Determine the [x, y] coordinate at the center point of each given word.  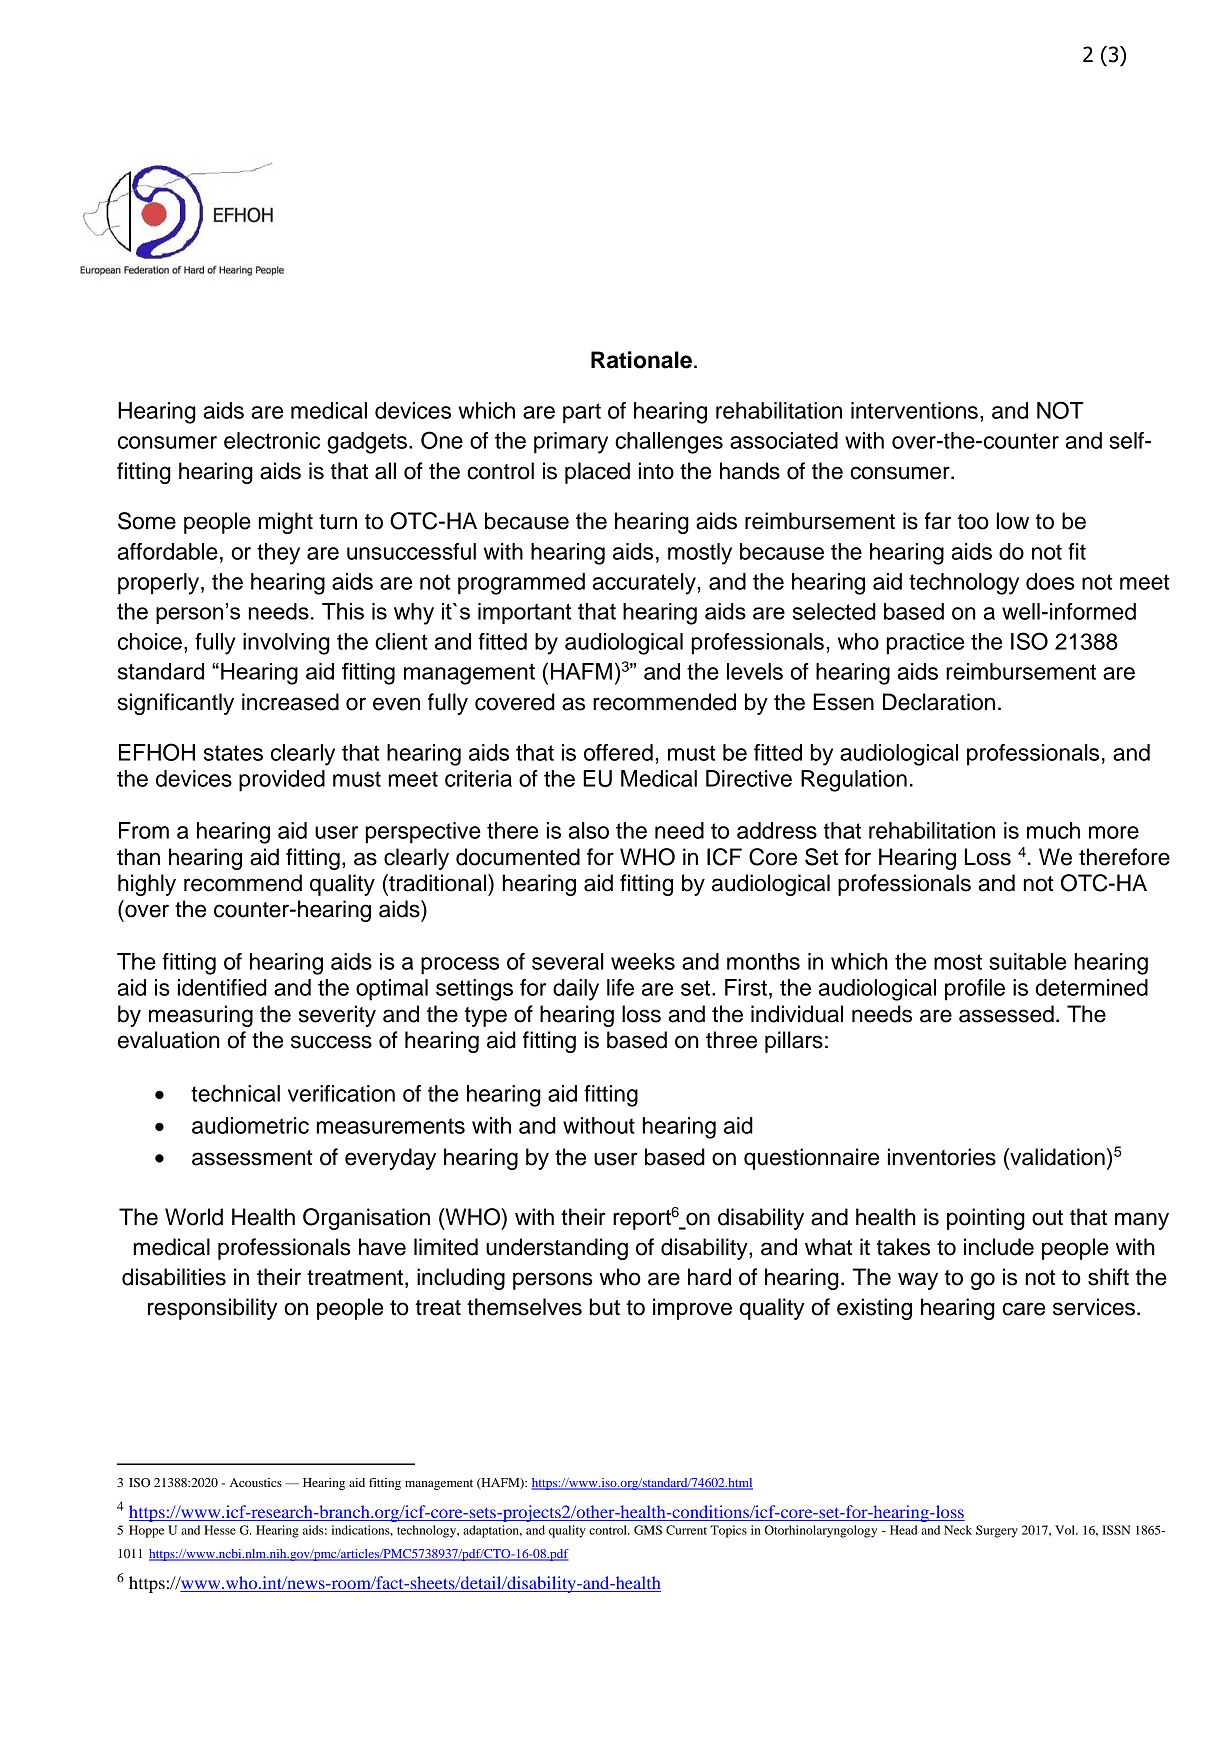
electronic [272, 440]
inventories [942, 1157]
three [731, 1040]
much [1053, 830]
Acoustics [256, 1482]
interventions [914, 410]
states [233, 753]
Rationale [641, 360]
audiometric [250, 1125]
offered [618, 752]
